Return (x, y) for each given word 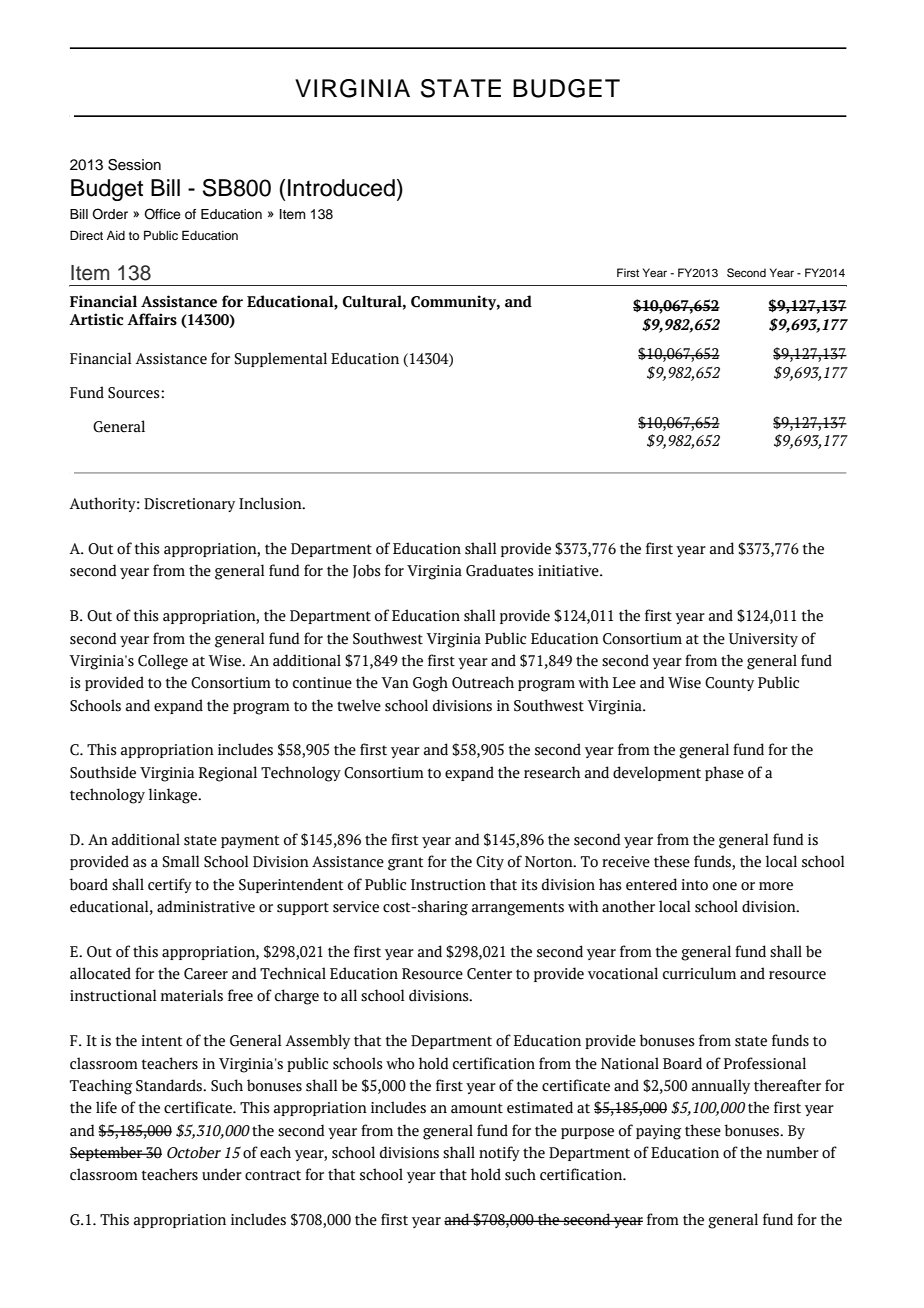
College (163, 662)
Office (162, 214)
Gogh (430, 684)
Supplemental (281, 359)
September (107, 1153)
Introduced (341, 188)
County (729, 684)
